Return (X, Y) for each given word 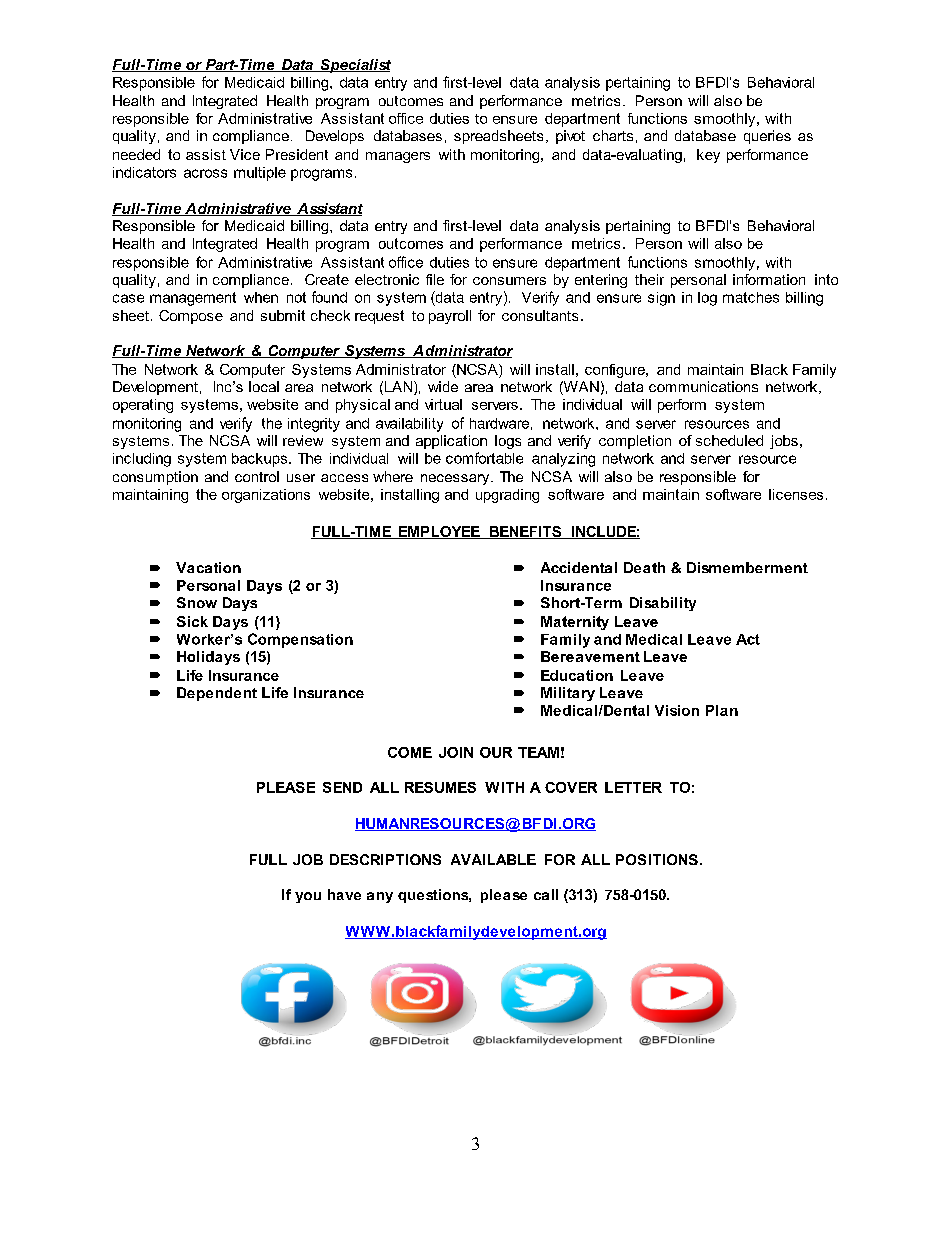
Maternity (575, 623)
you (308, 897)
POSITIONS (657, 859)
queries (767, 137)
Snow (197, 602)
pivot (570, 137)
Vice (245, 154)
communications (703, 386)
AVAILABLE (493, 859)
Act (748, 639)
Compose (191, 317)
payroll (450, 317)
